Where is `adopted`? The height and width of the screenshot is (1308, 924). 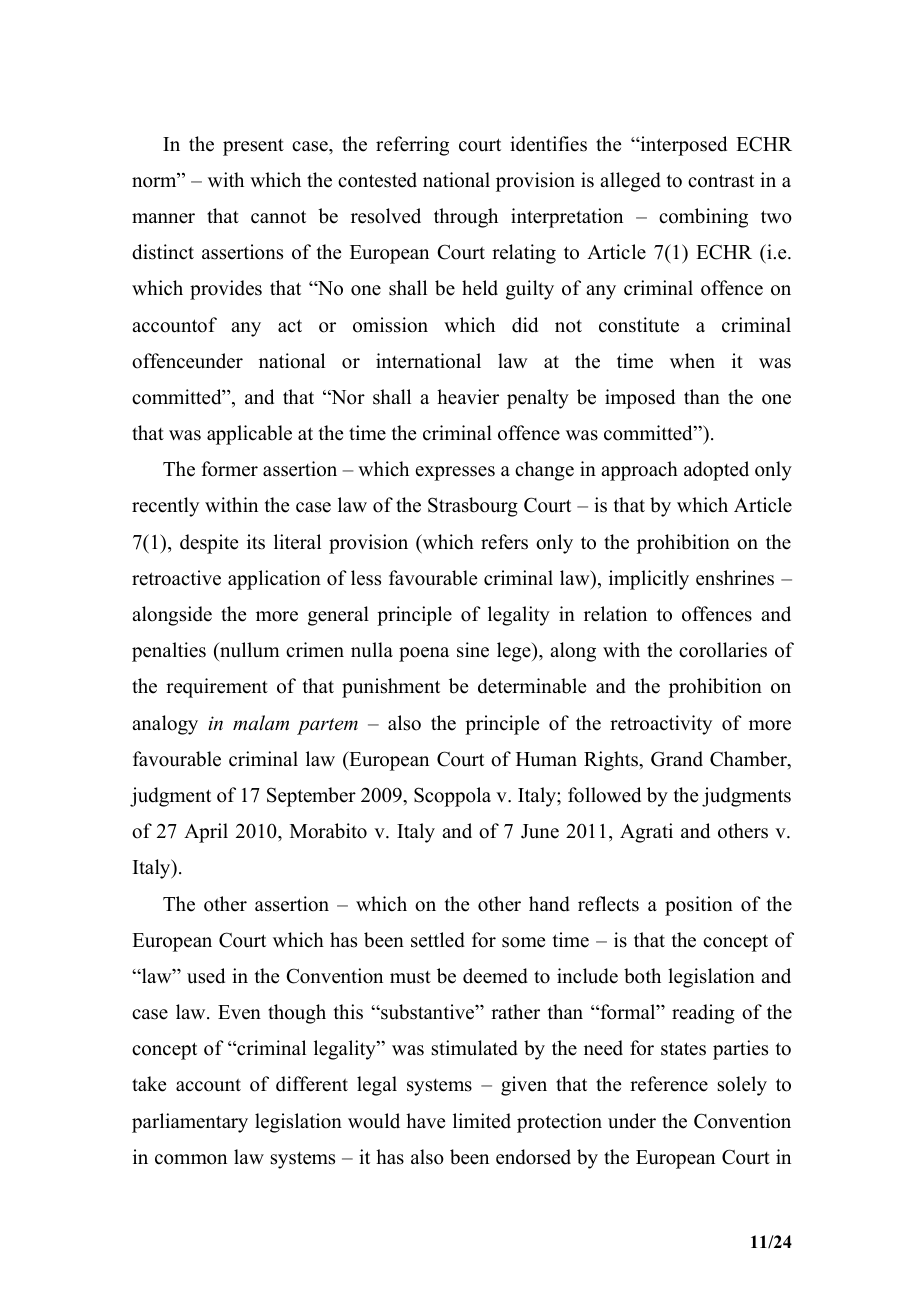
adopted is located at coordinates (716, 471).
